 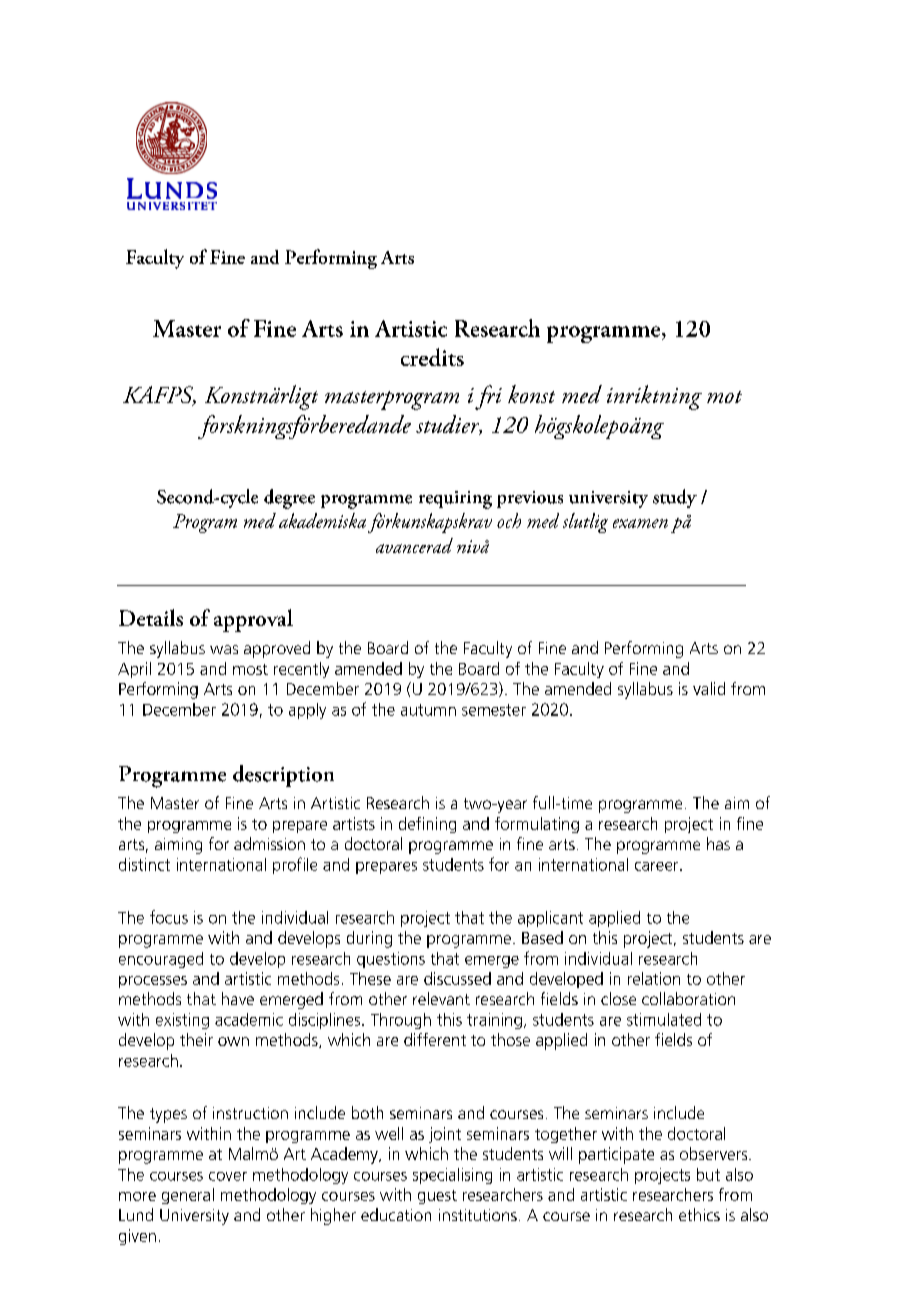 What do you see at coordinates (724, 397) in the document?
I see `mot` at bounding box center [724, 397].
